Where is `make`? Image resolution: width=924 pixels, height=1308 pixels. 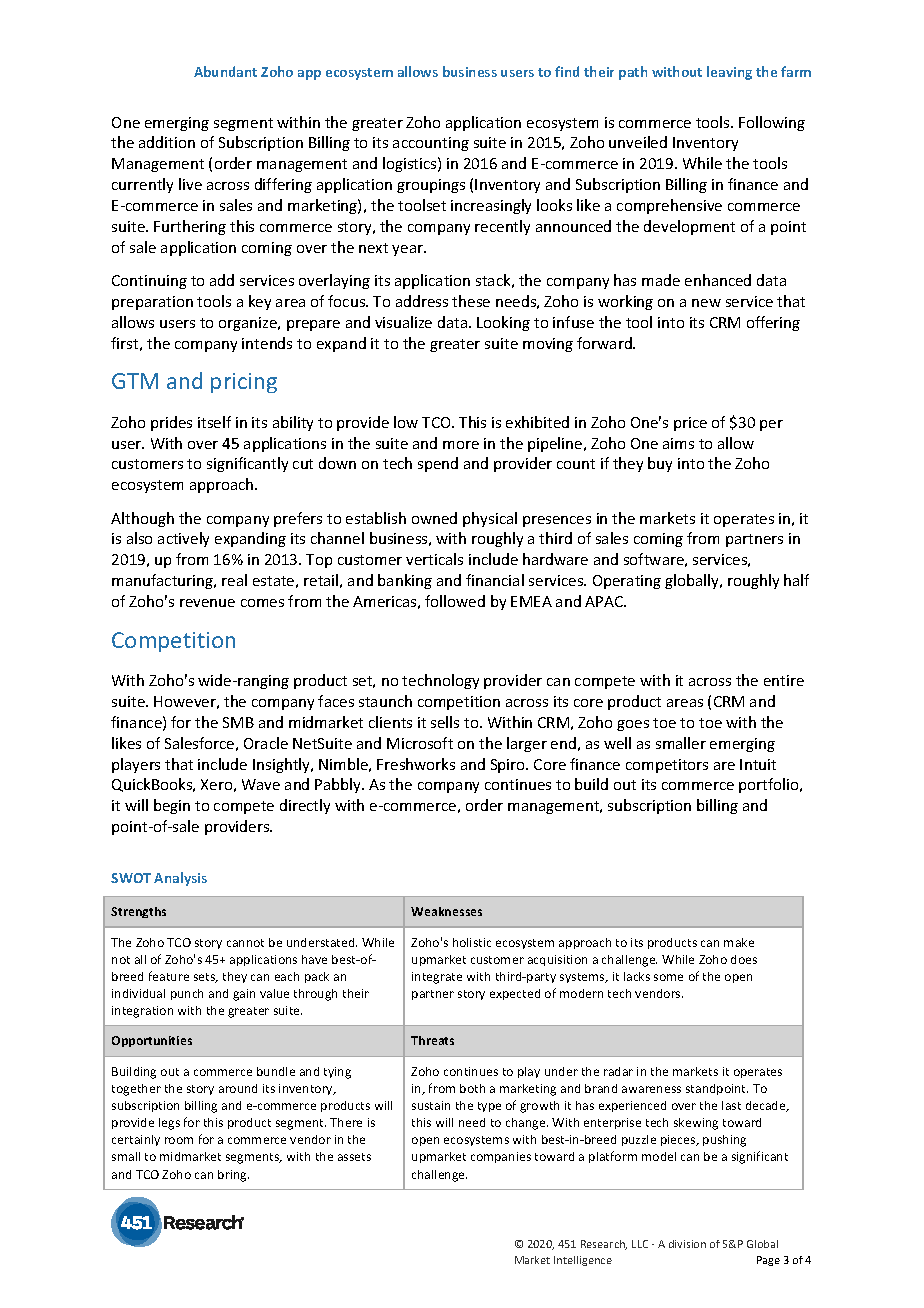
make is located at coordinates (739, 942).
